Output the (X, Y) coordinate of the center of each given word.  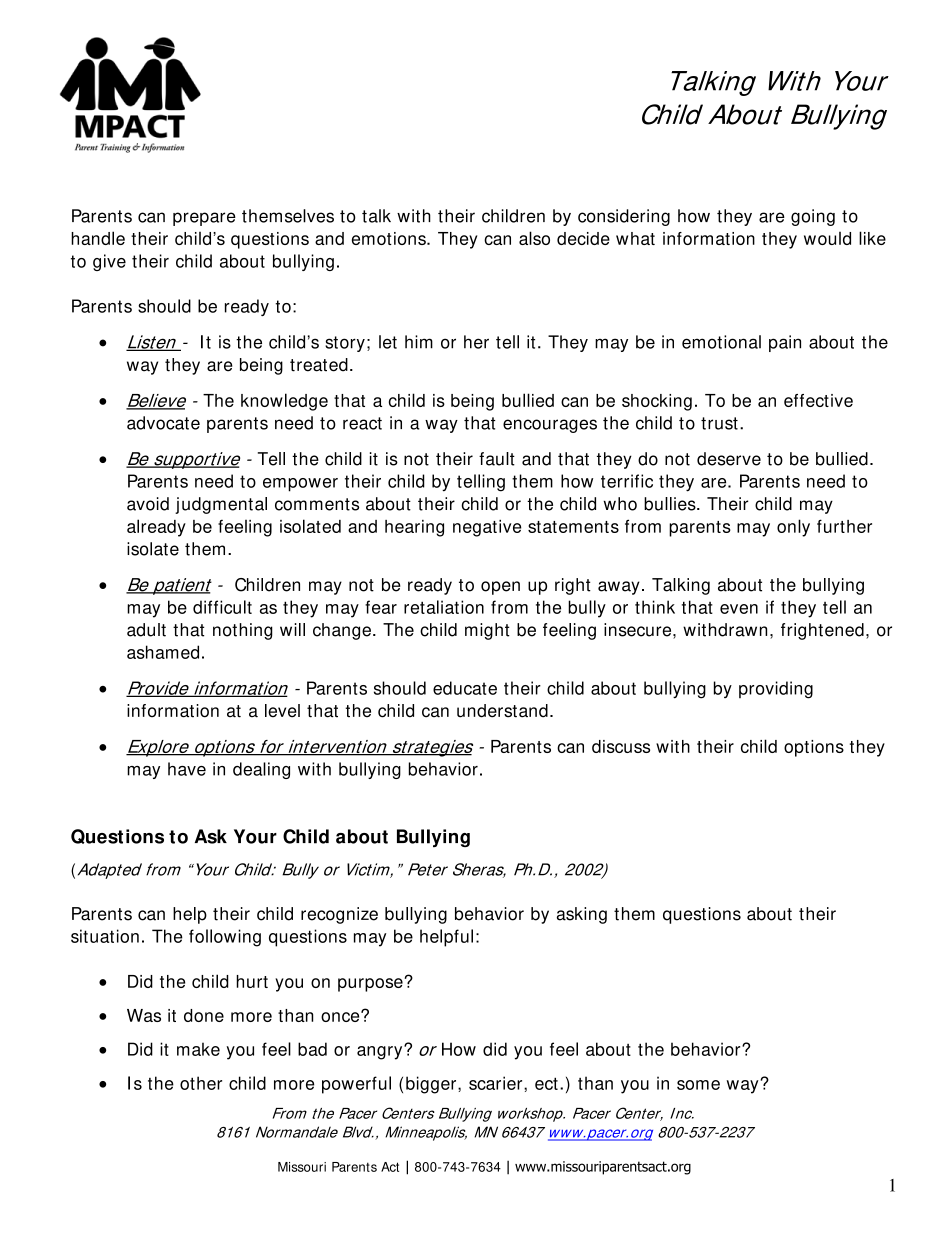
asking (582, 915)
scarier (497, 1083)
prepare (204, 219)
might (487, 631)
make (198, 1049)
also (534, 238)
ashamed (163, 652)
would (827, 238)
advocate (163, 423)
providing (776, 690)
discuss (621, 746)
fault (497, 459)
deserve (729, 459)
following (225, 938)
